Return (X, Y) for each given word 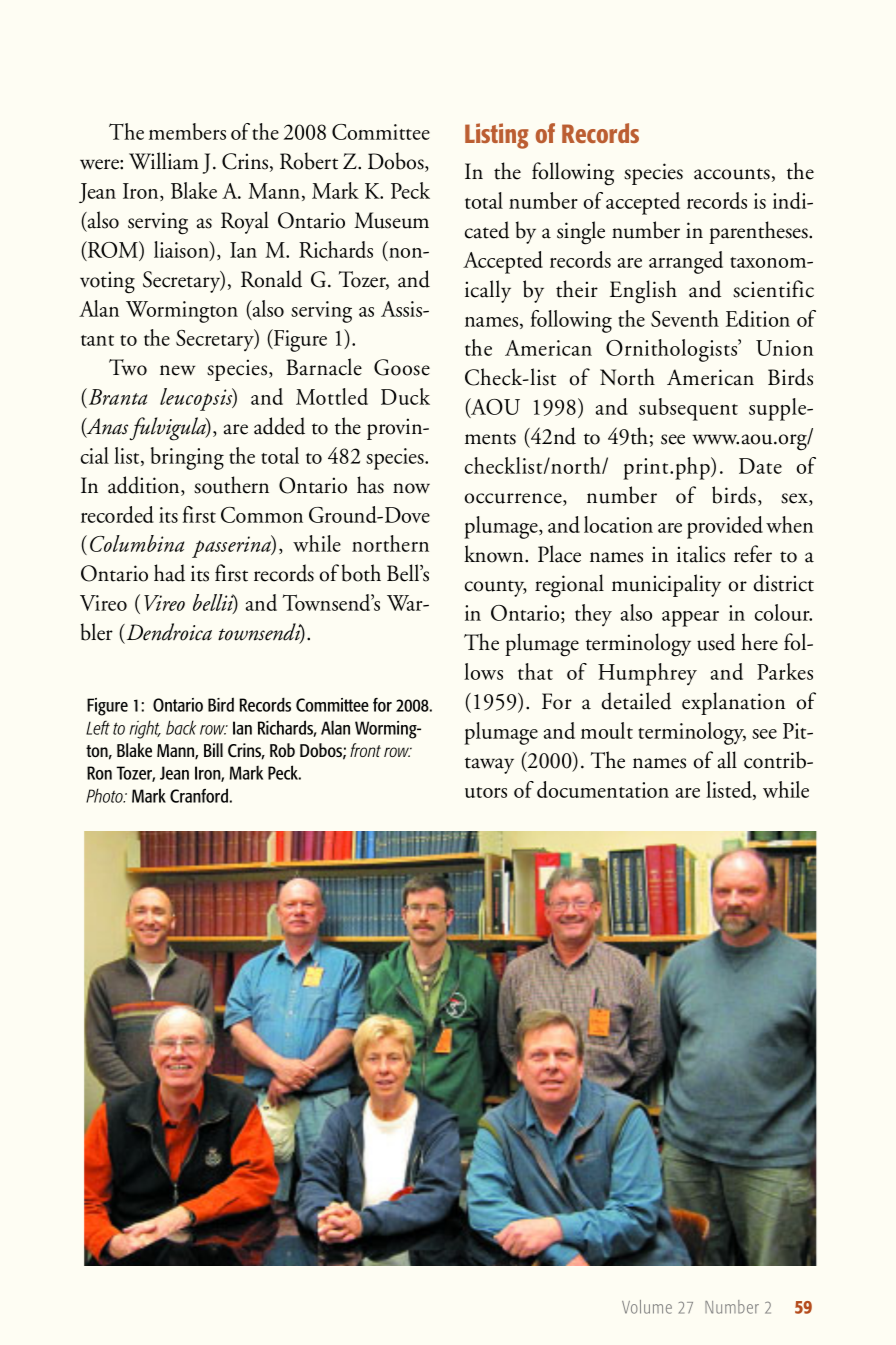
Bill (213, 750)
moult (607, 730)
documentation (603, 789)
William (164, 161)
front (365, 750)
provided (725, 527)
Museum (391, 220)
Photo (105, 795)
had (169, 573)
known (495, 554)
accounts (732, 174)
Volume (647, 1307)
